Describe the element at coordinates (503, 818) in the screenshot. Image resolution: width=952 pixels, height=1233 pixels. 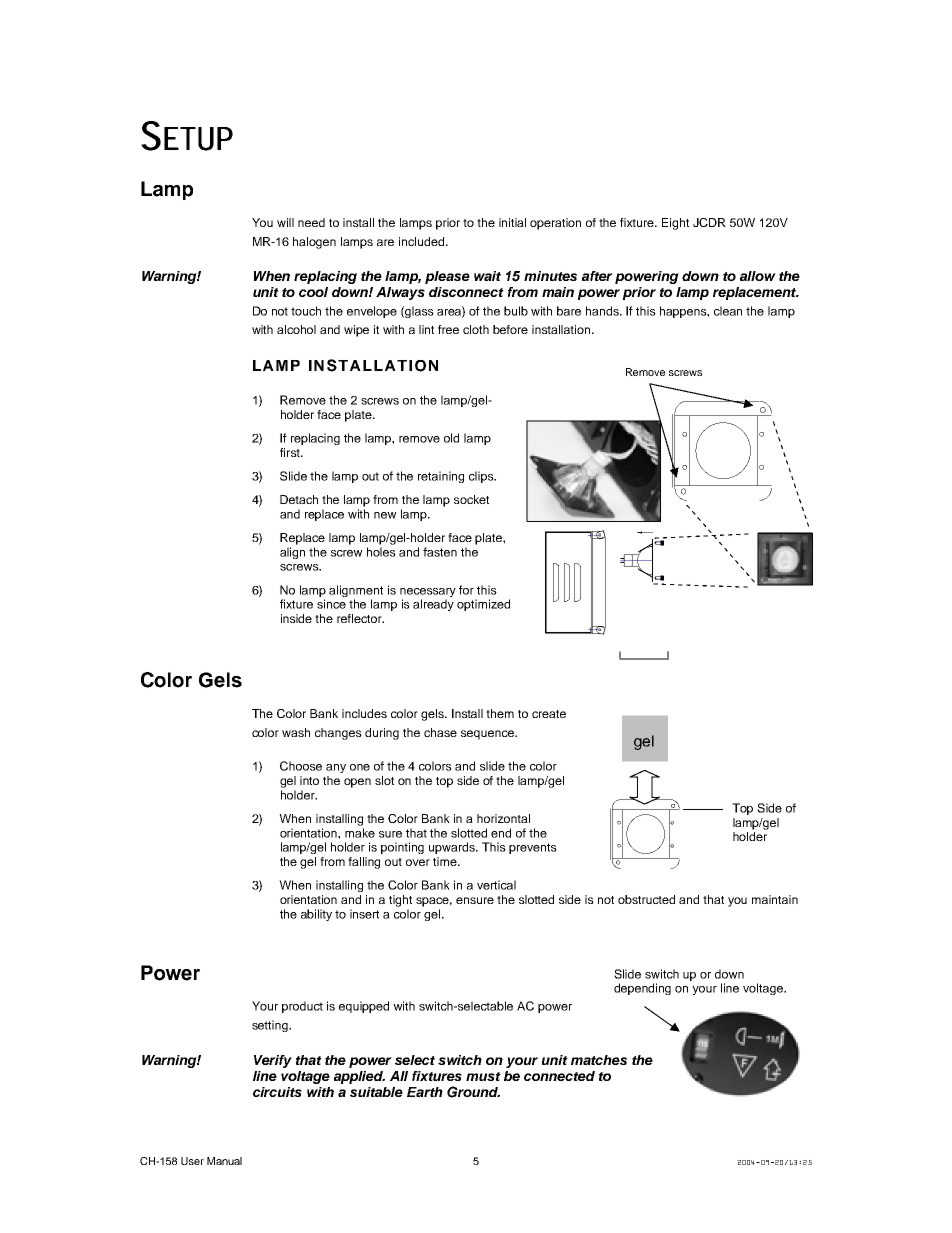
I see `horizontal` at that location.
